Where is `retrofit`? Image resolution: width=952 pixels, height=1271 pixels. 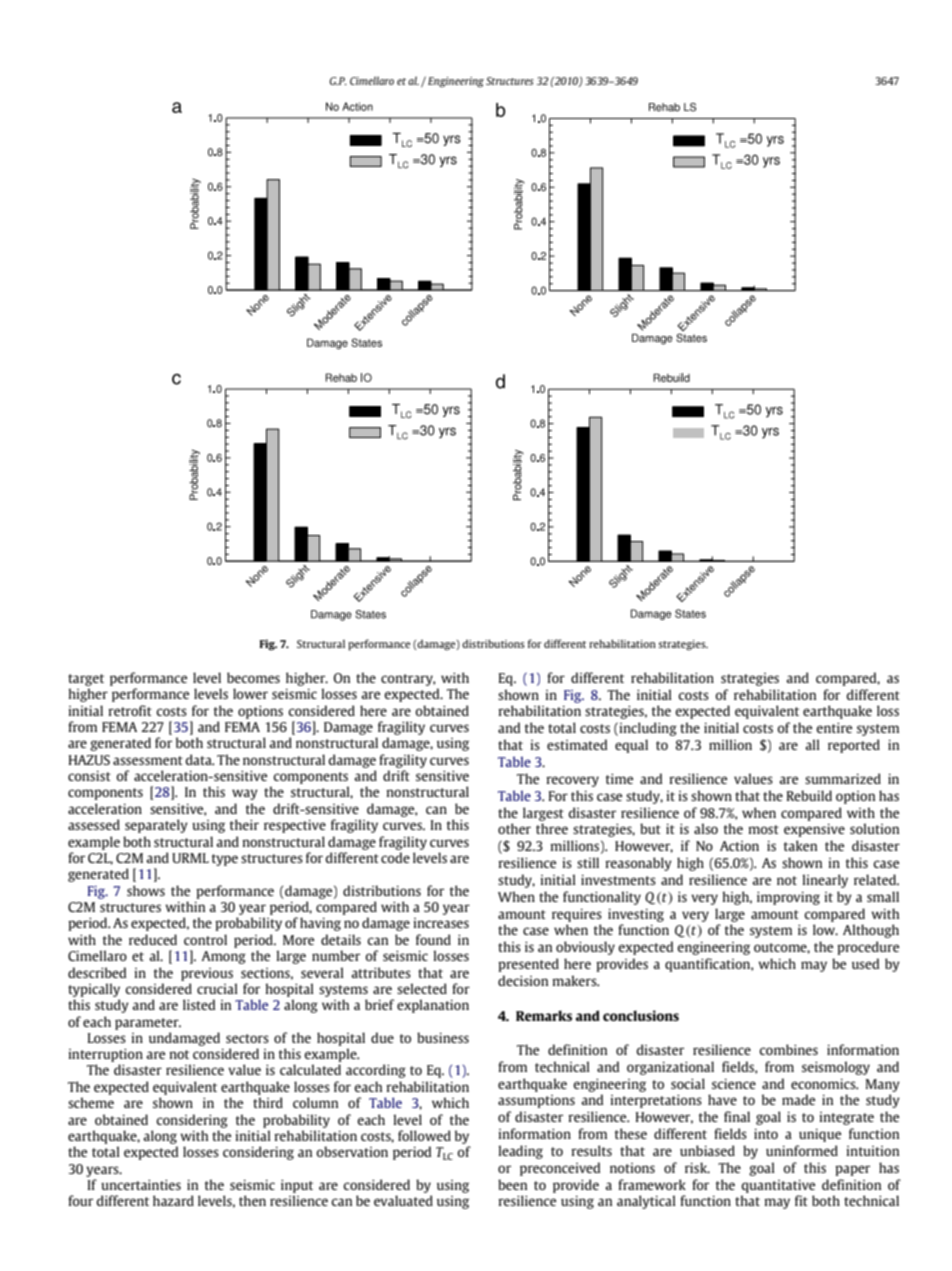
retrofit is located at coordinates (130, 710).
